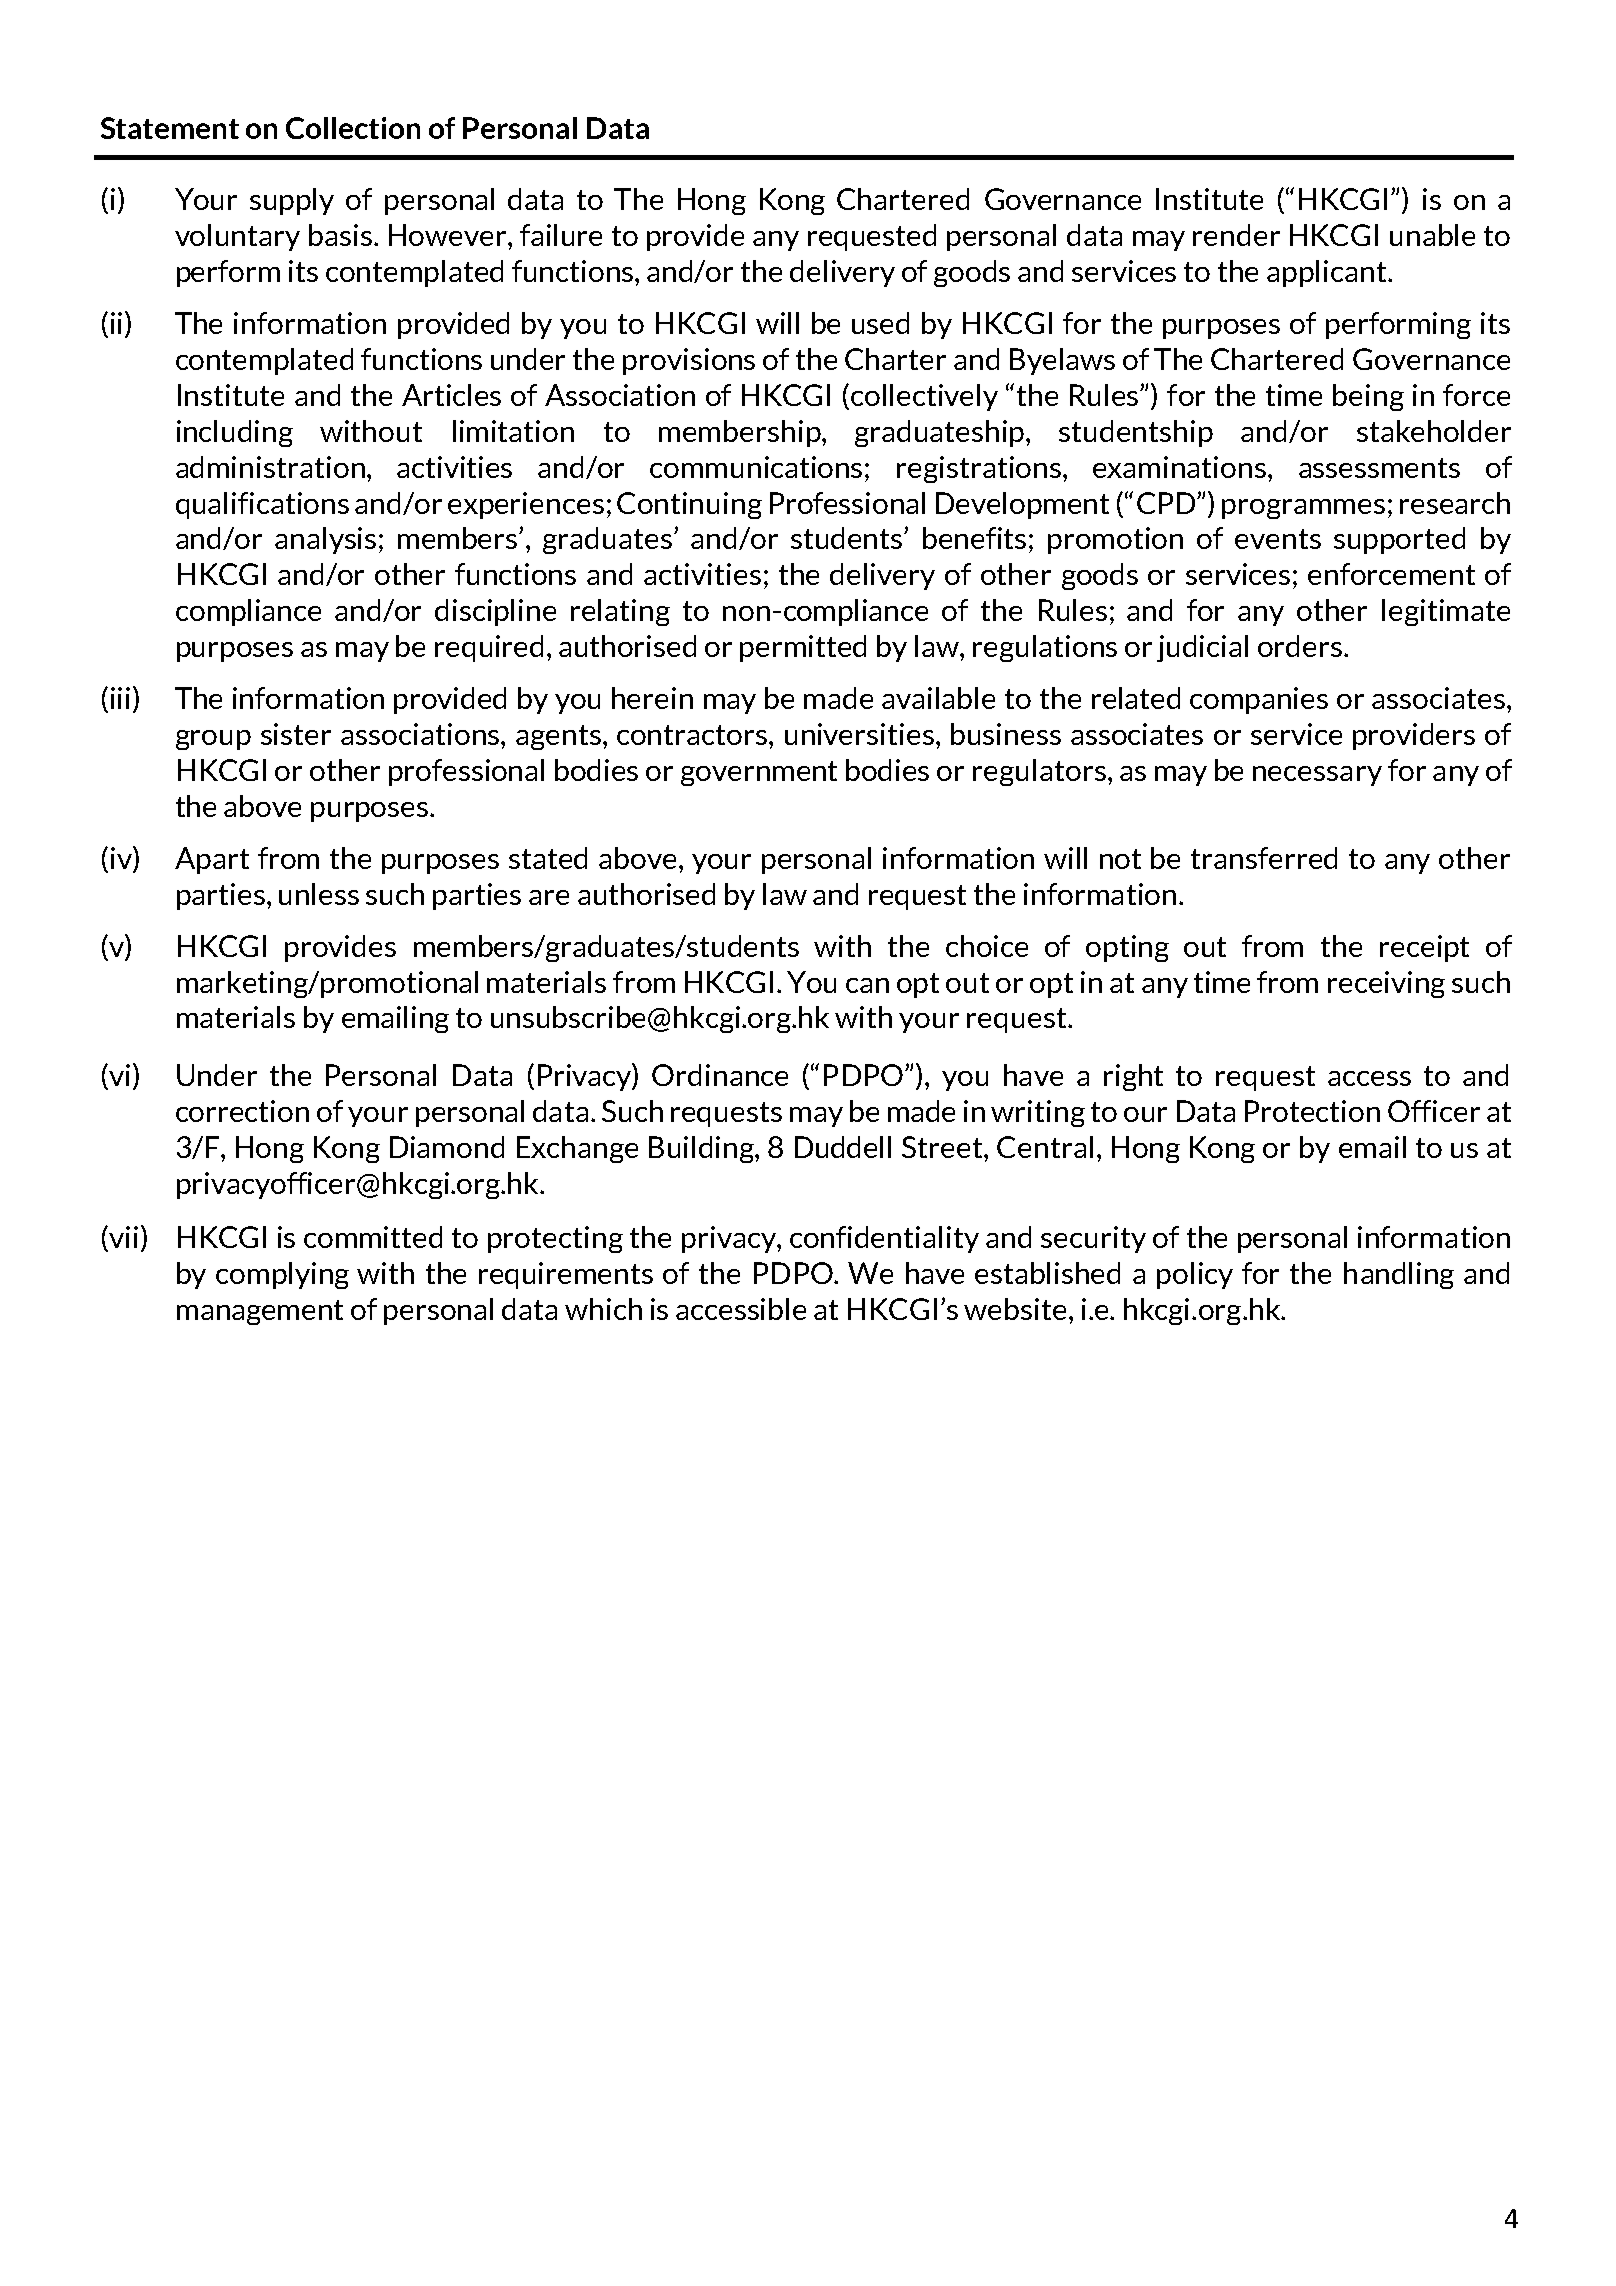 The width and height of the page is (1616, 2286). Describe the element at coordinates (884, 1239) in the page. I see `confidentiality` at that location.
